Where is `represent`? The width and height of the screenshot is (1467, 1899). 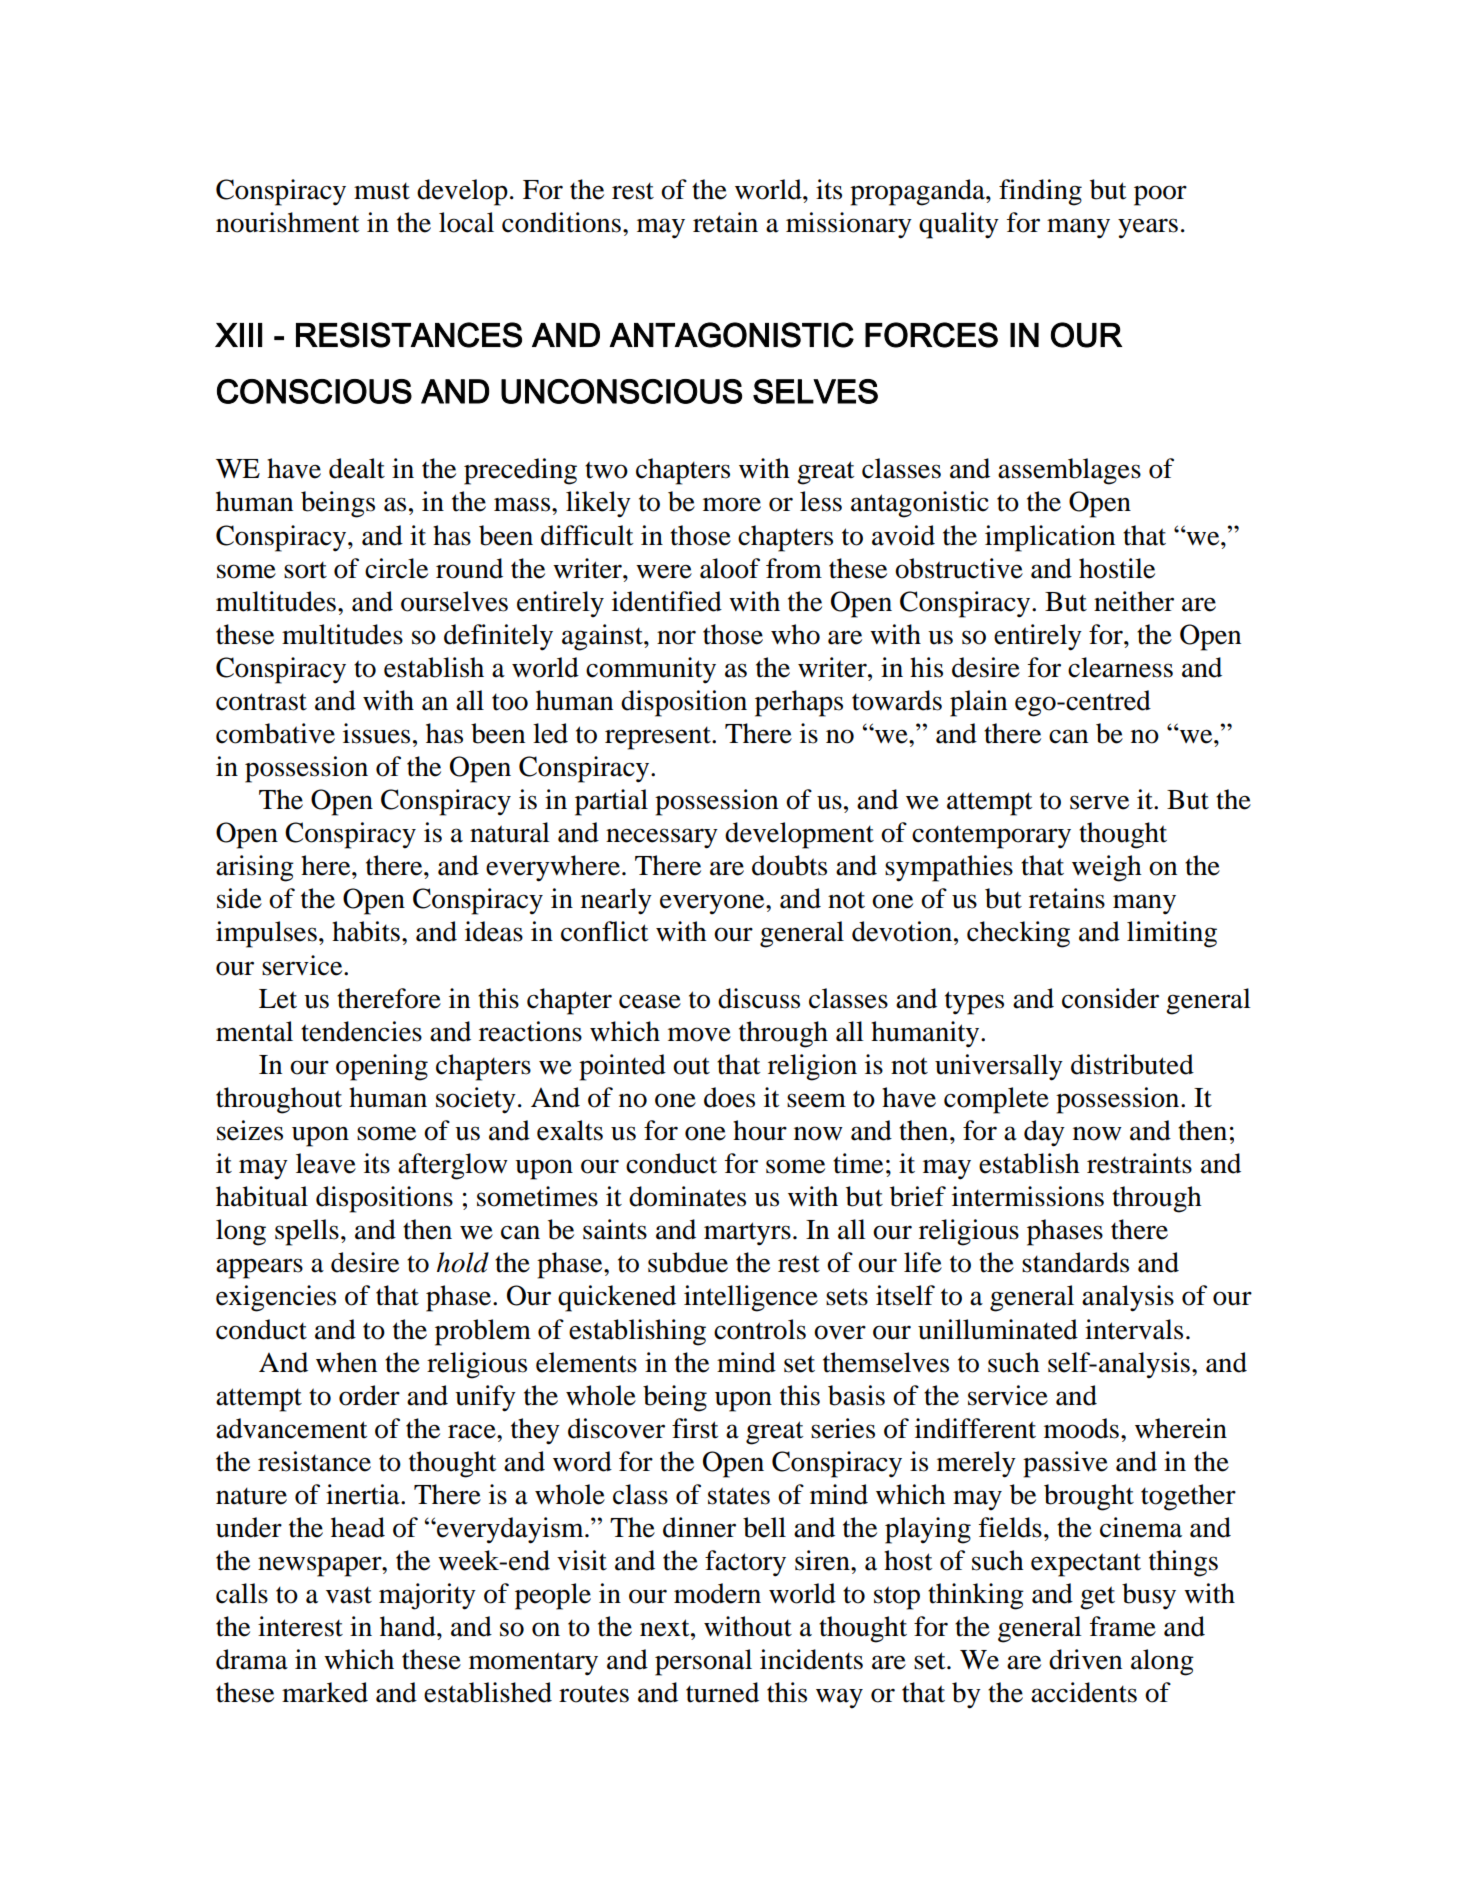 represent is located at coordinates (659, 738).
